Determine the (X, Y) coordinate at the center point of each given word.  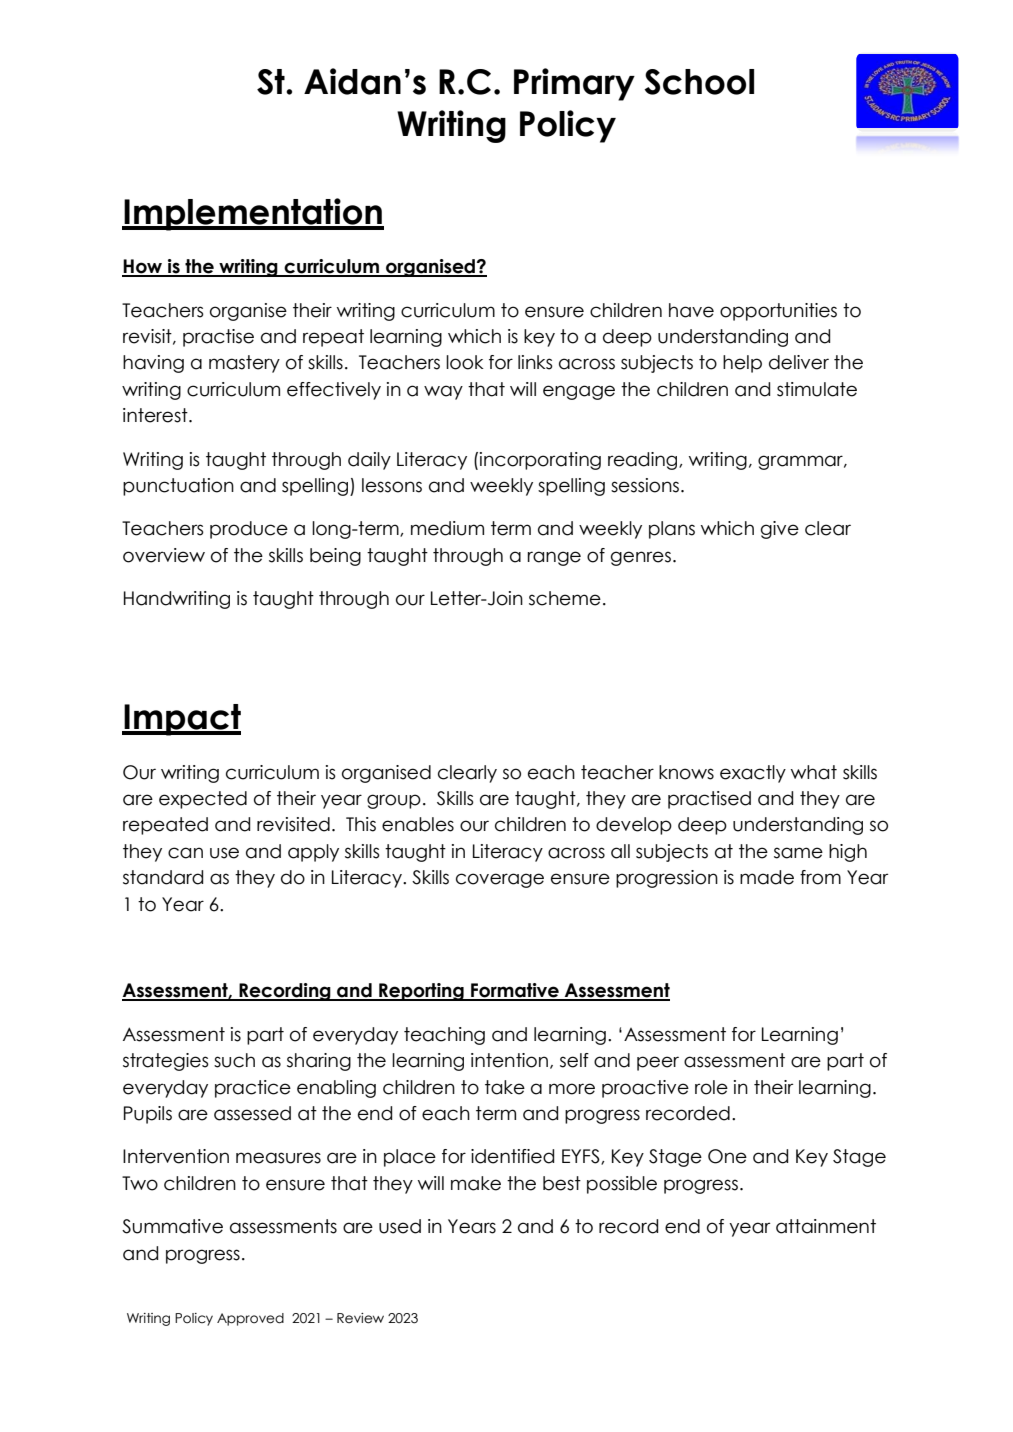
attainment (826, 1226)
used (400, 1226)
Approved (250, 1319)
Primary (574, 84)
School (699, 82)
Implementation (253, 214)
